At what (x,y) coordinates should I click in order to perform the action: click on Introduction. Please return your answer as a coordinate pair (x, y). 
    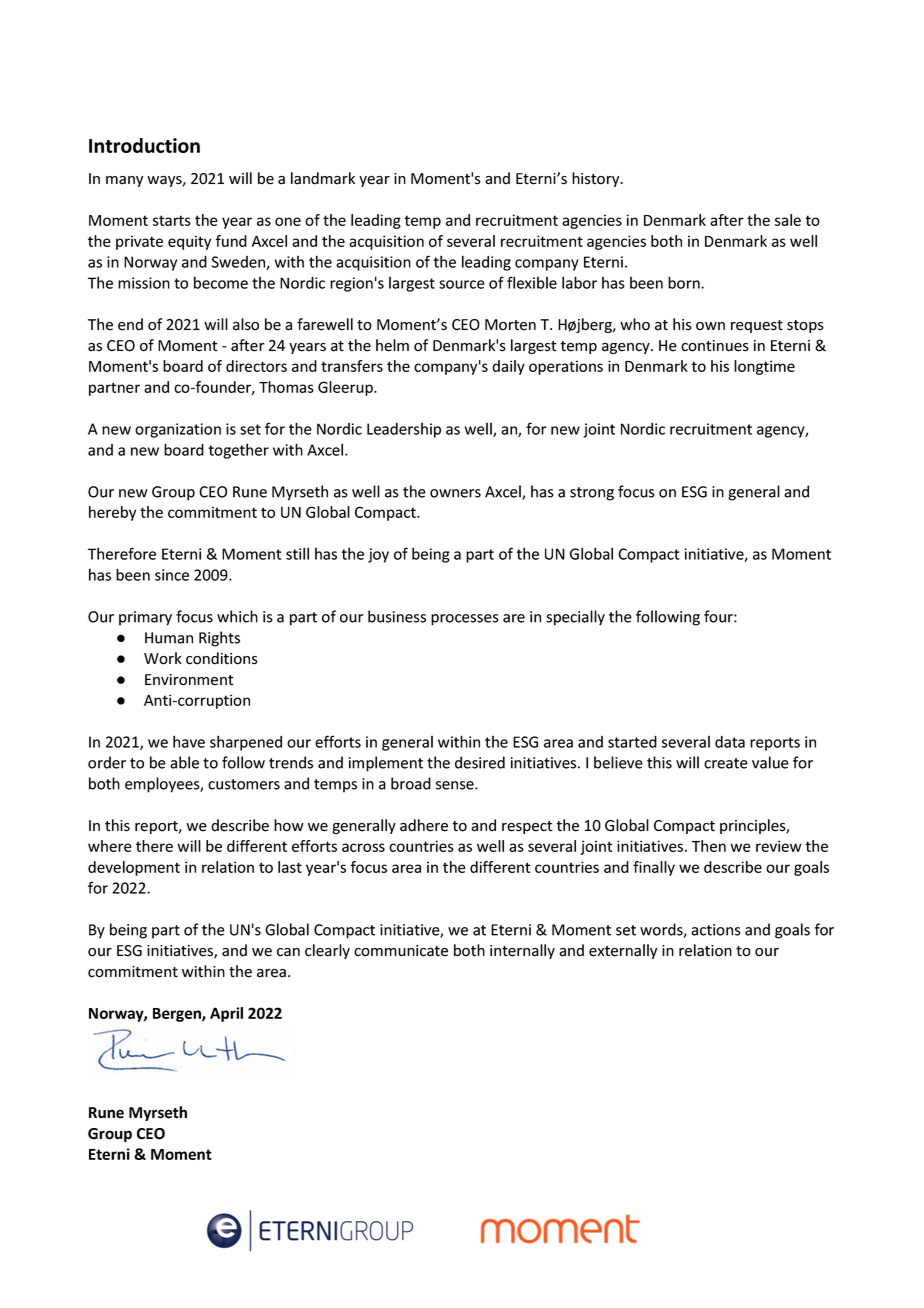
    Looking at the image, I should click on (144, 145).
